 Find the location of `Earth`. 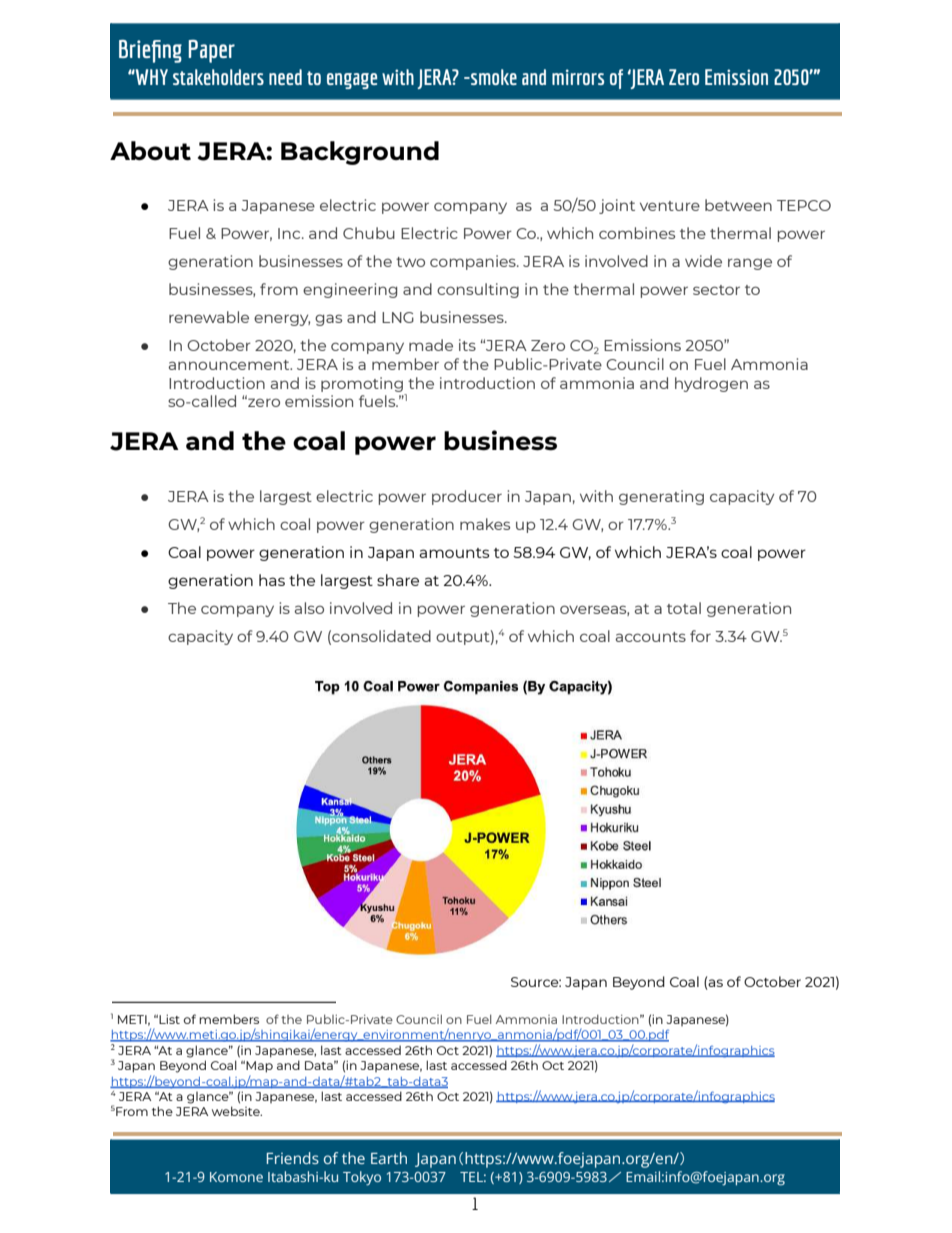

Earth is located at coordinates (389, 1158).
